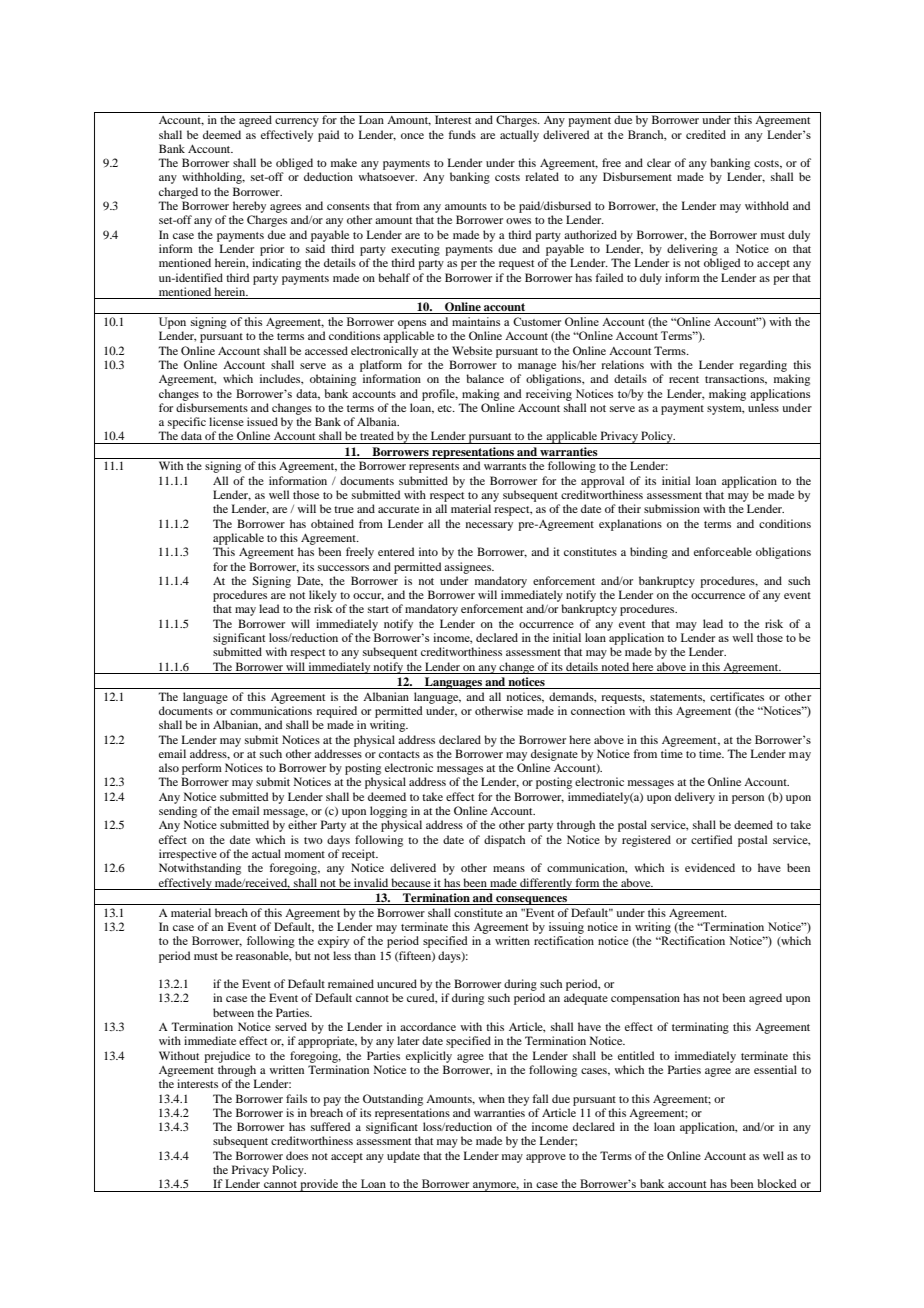 The height and width of the screenshot is (1308, 924). I want to click on funds, so click(462, 134).
